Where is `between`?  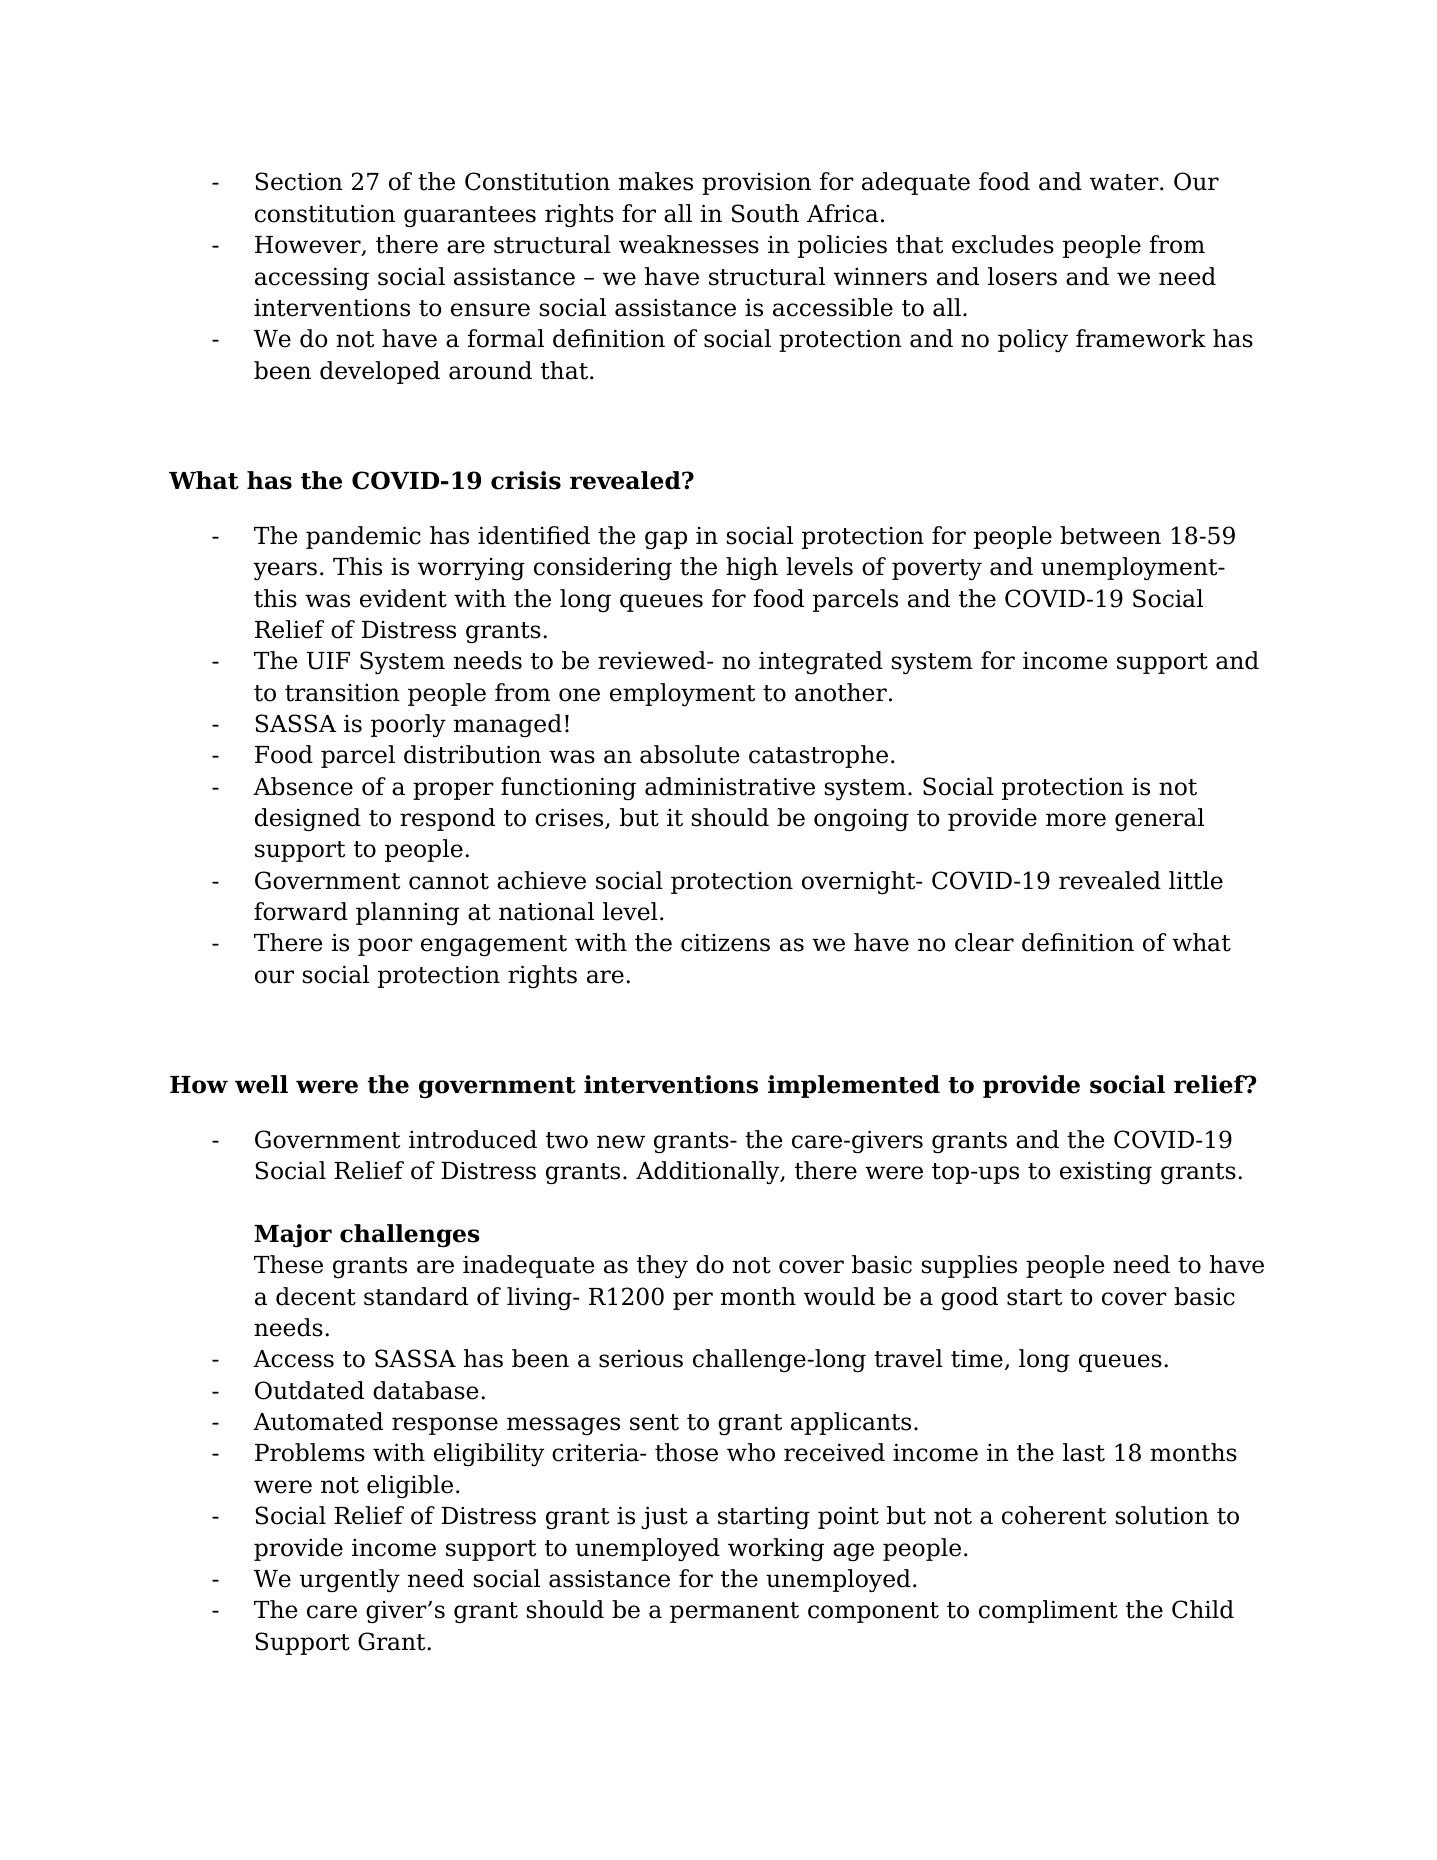 between is located at coordinates (1110, 535).
